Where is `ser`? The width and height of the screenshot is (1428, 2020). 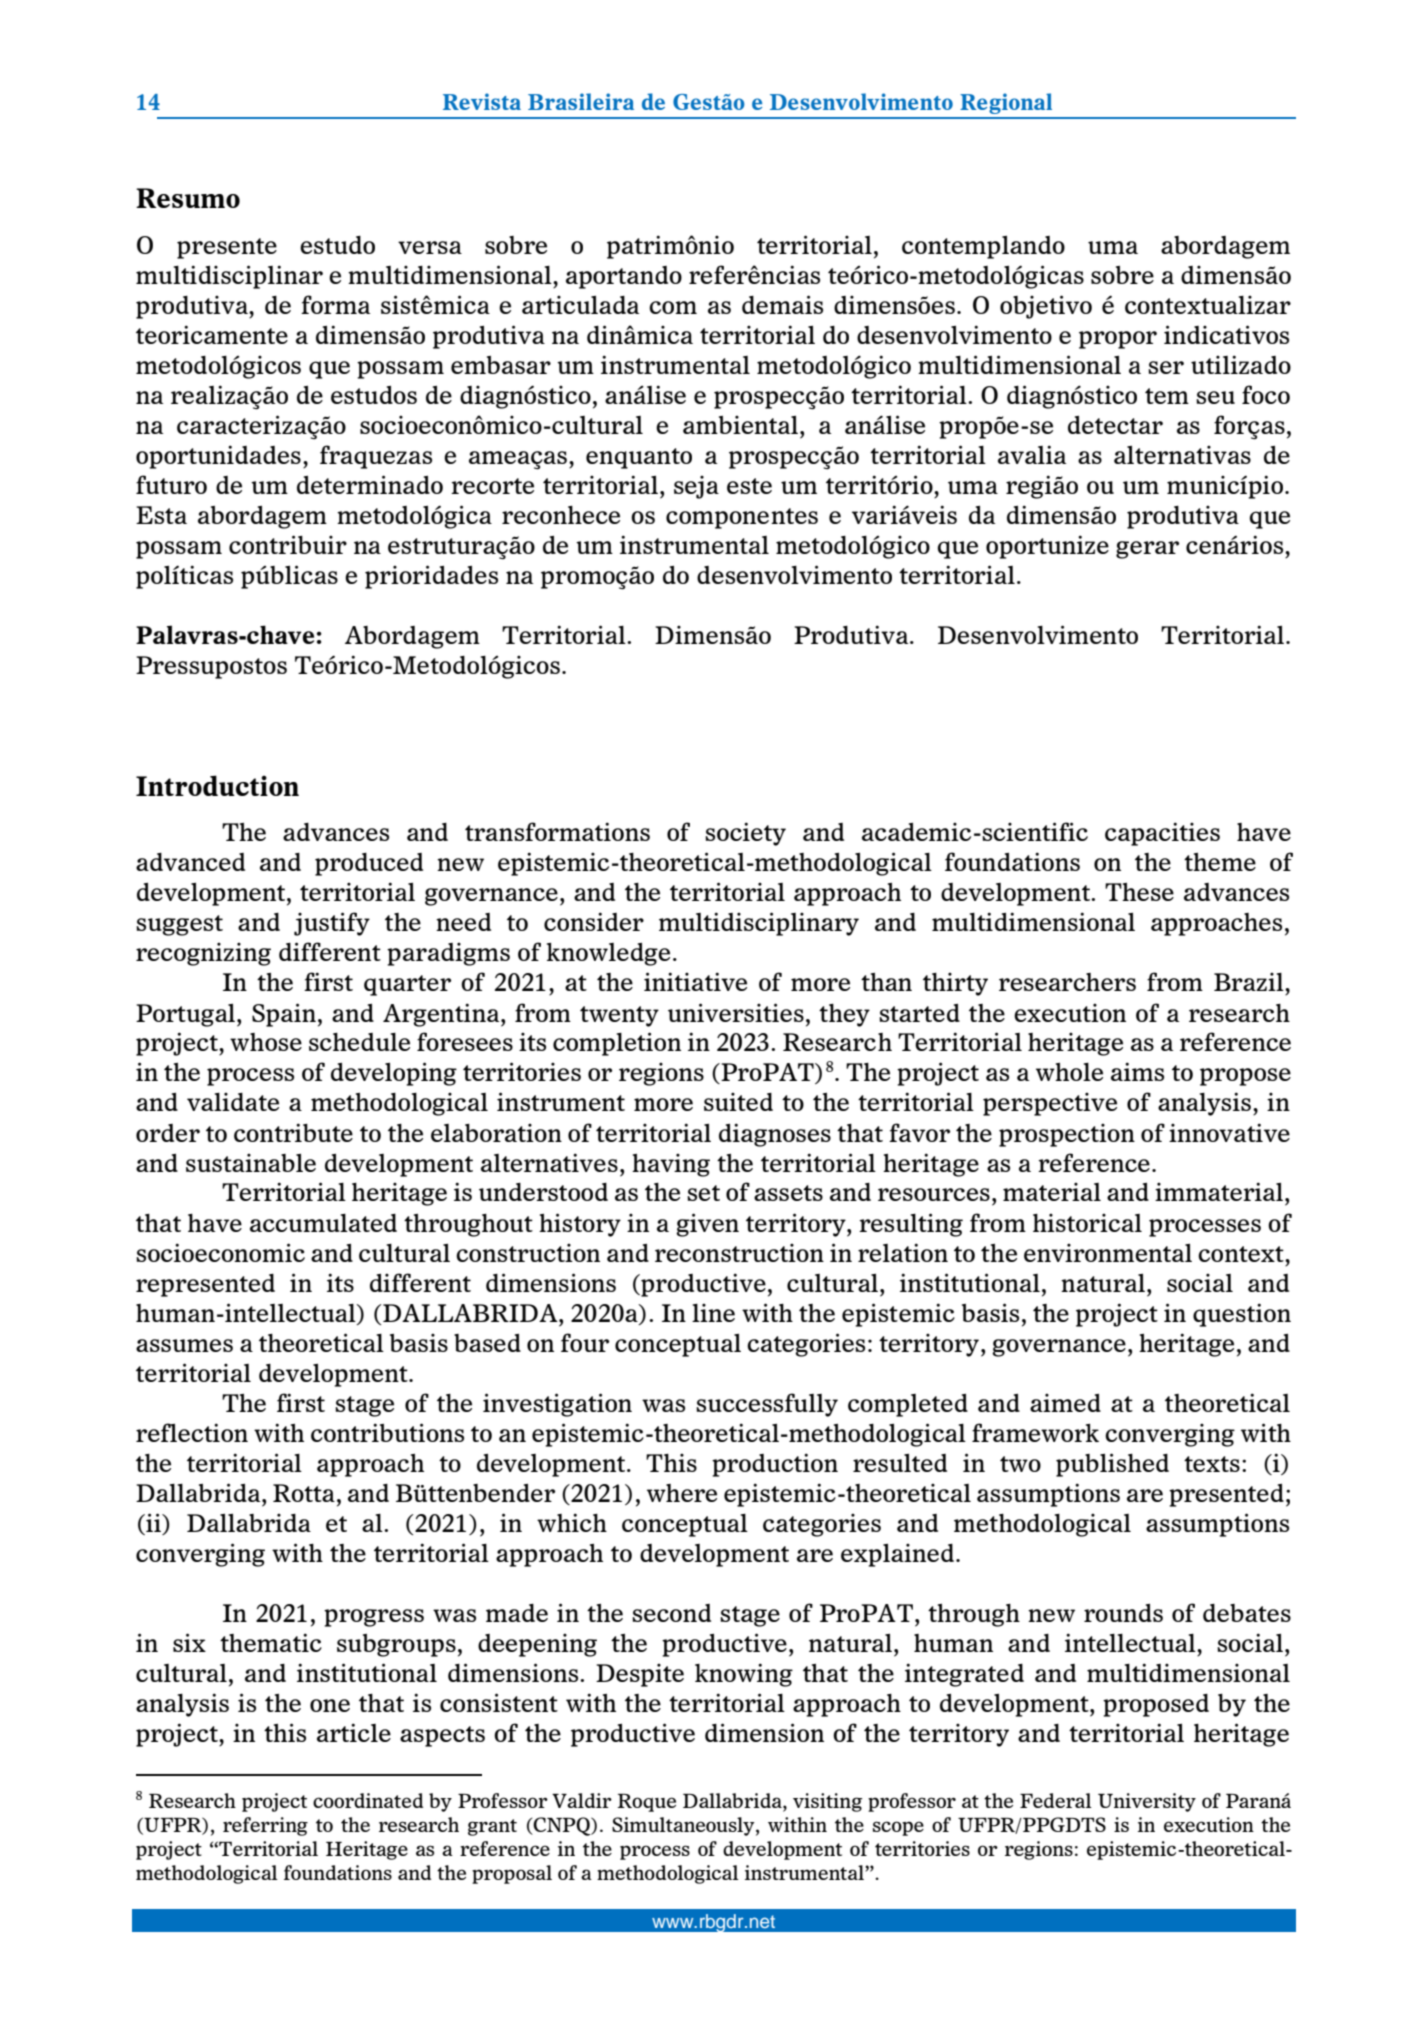
ser is located at coordinates (1166, 367).
